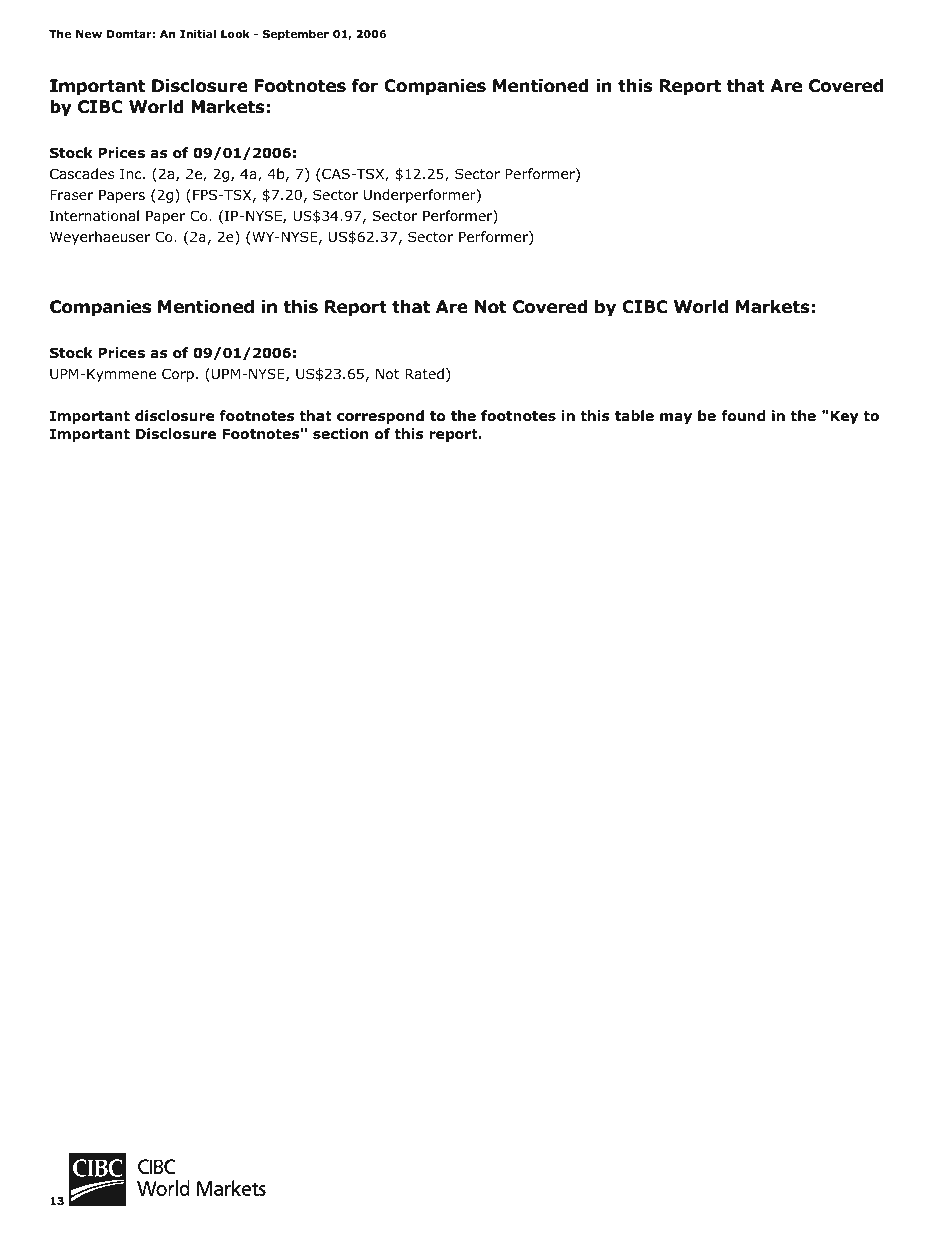 The width and height of the screenshot is (952, 1233). What do you see at coordinates (94, 216) in the screenshot?
I see `International` at bounding box center [94, 216].
